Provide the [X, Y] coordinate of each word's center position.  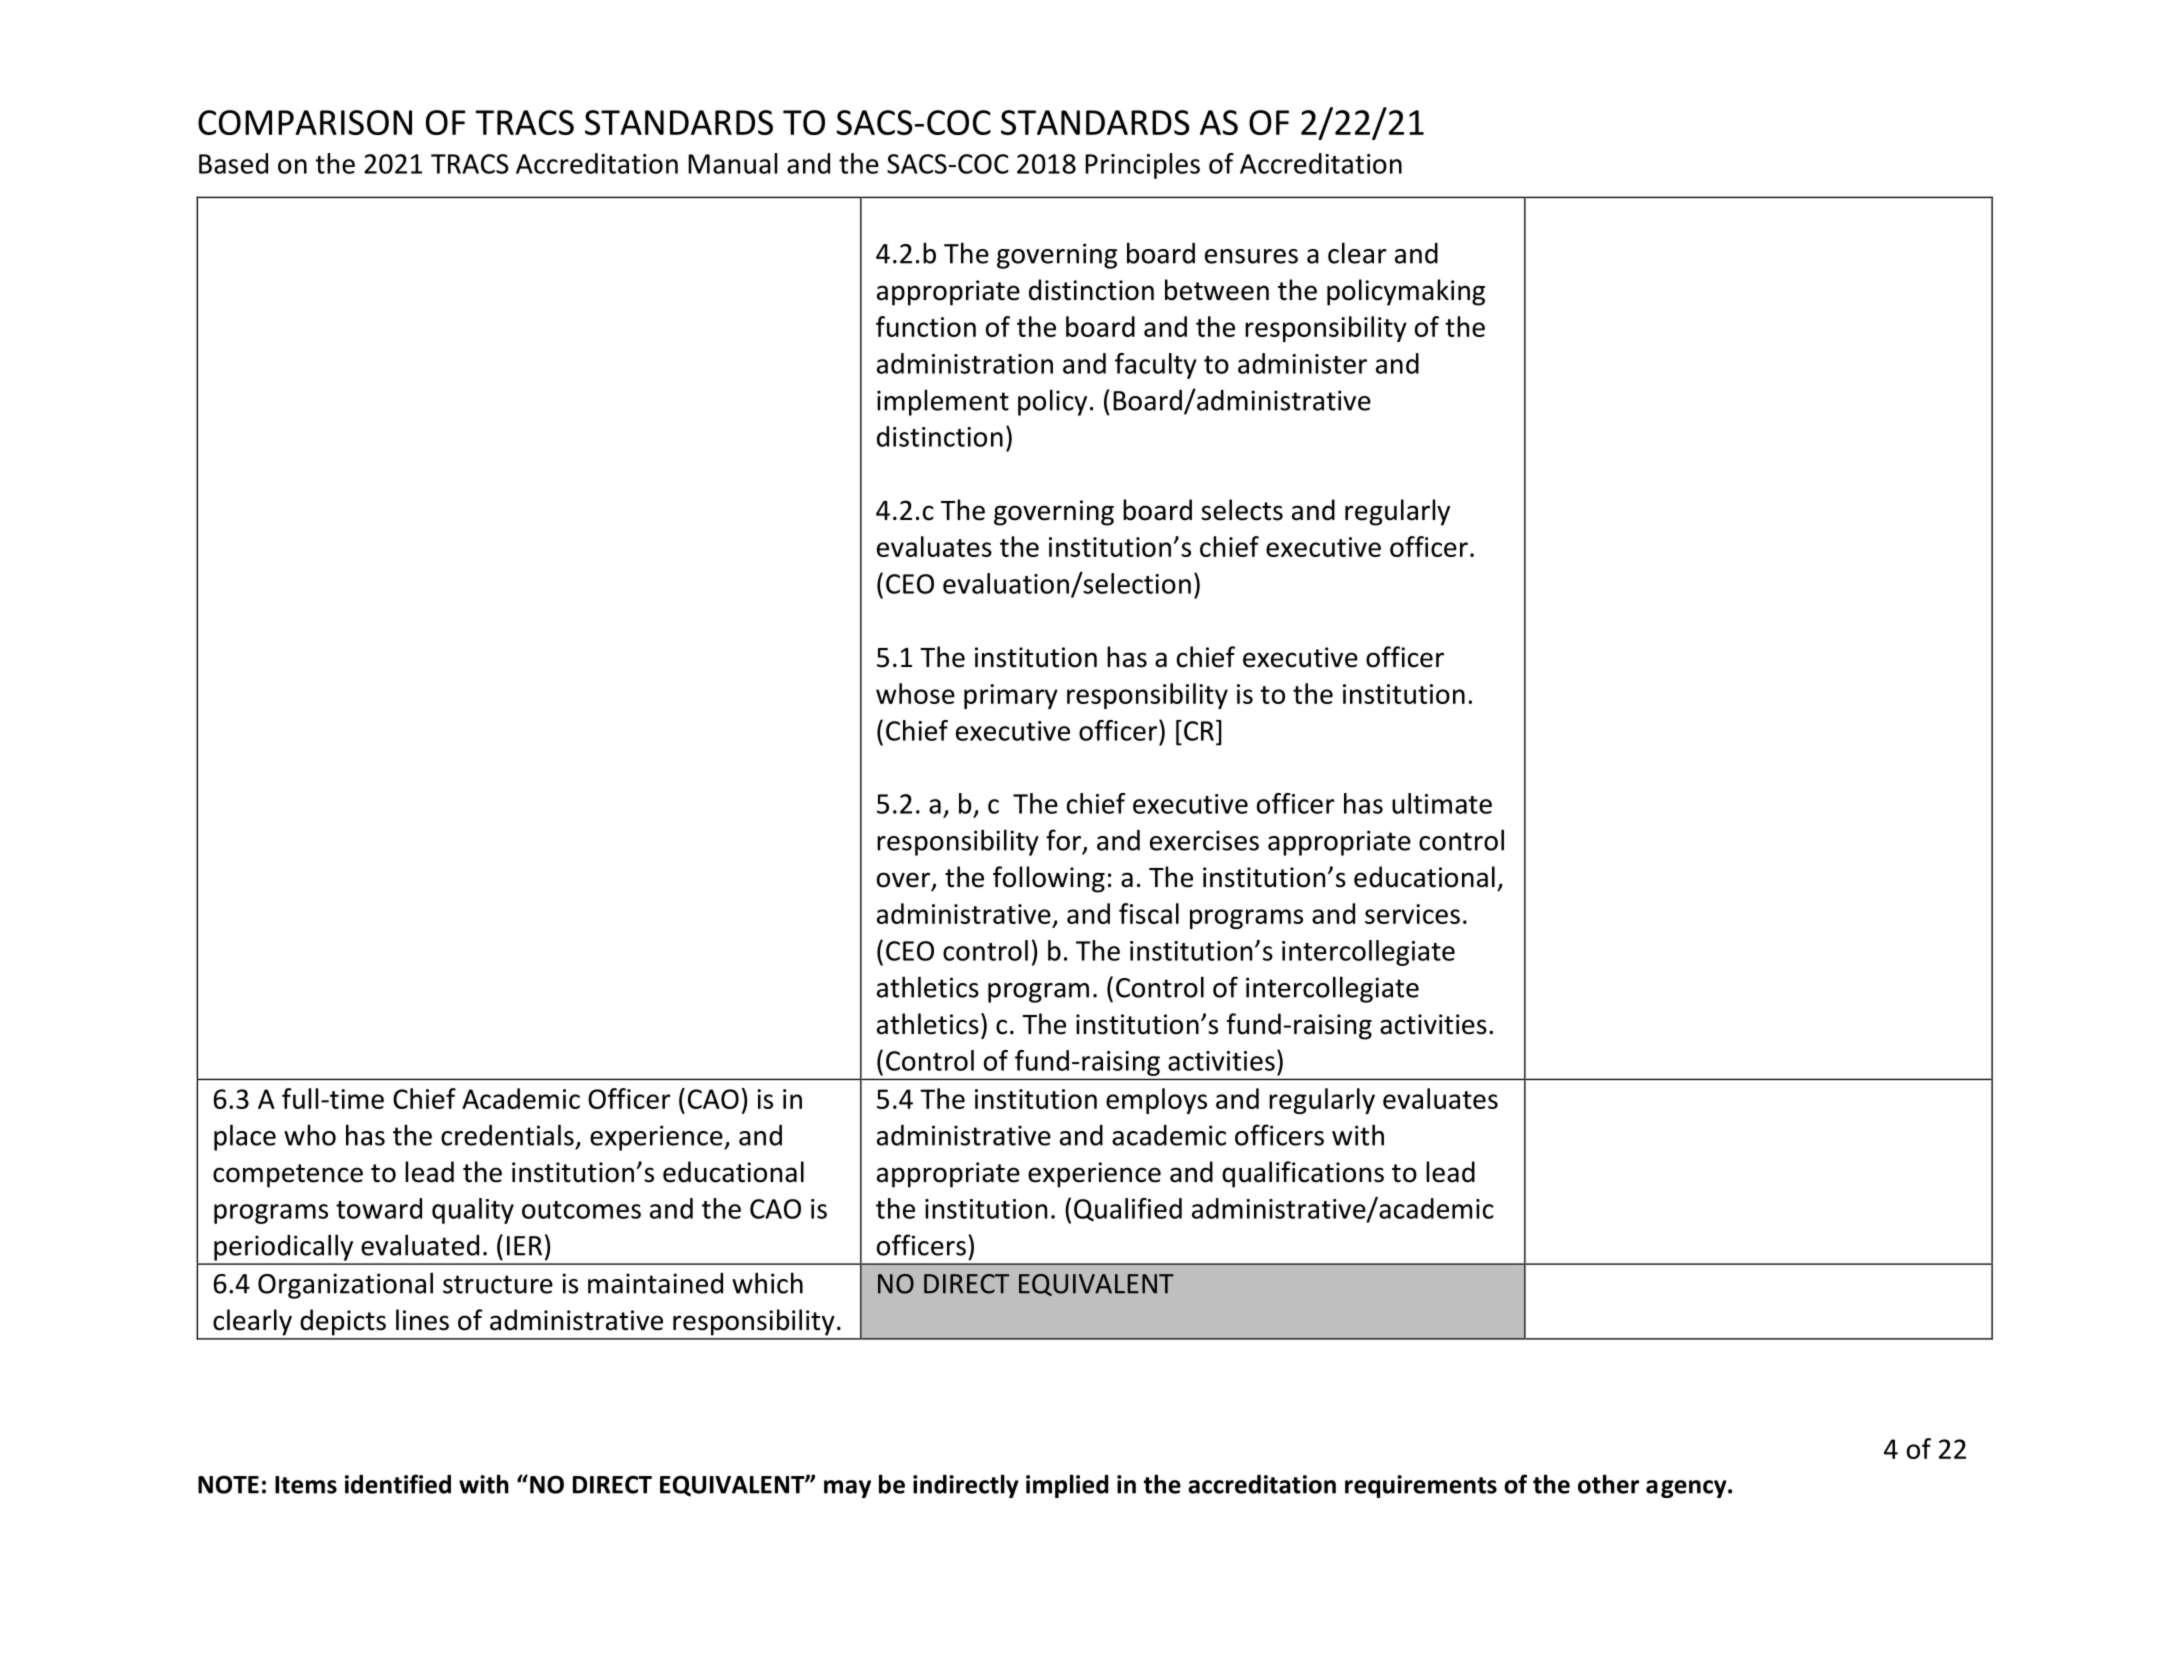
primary [1011, 696]
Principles [1142, 166]
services [1412, 914]
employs [1156, 1101]
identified [398, 1484]
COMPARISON [305, 122]
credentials [507, 1135]
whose [915, 693]
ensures [1251, 256]
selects [1242, 510]
